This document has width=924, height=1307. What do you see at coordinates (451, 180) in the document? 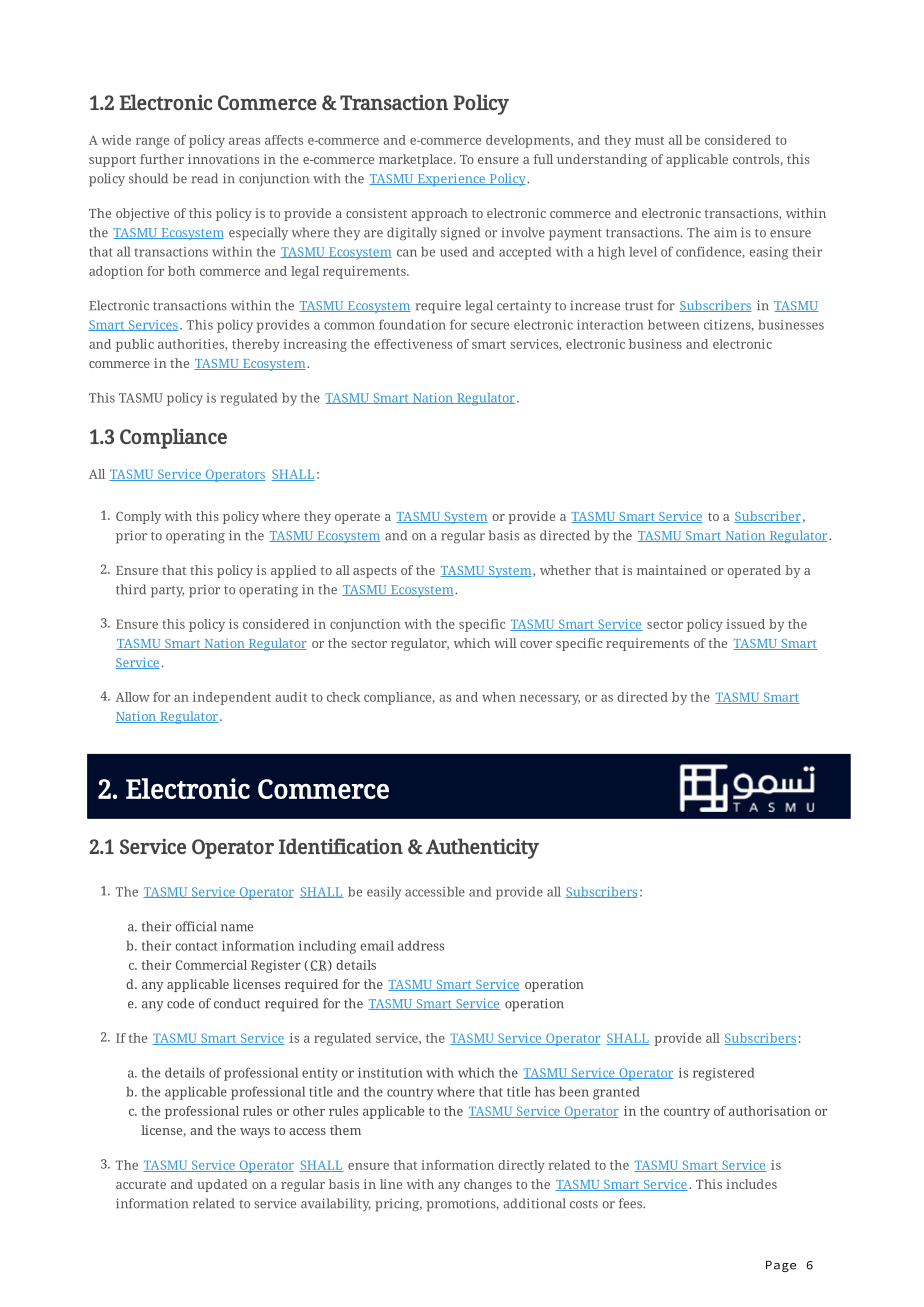
I see `Experience` at bounding box center [451, 180].
